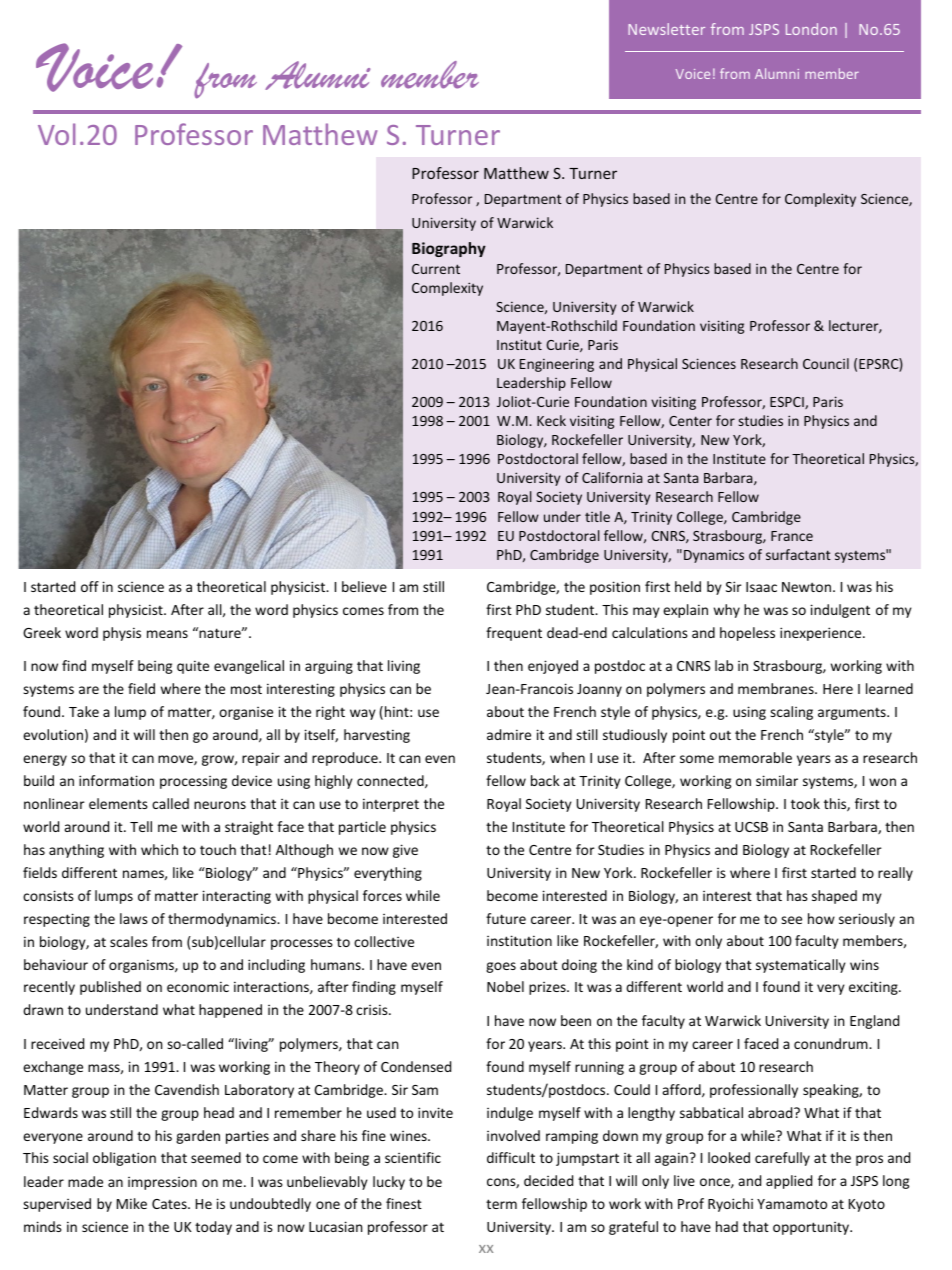 The height and width of the document is (1270, 952). I want to click on London, so click(811, 29).
